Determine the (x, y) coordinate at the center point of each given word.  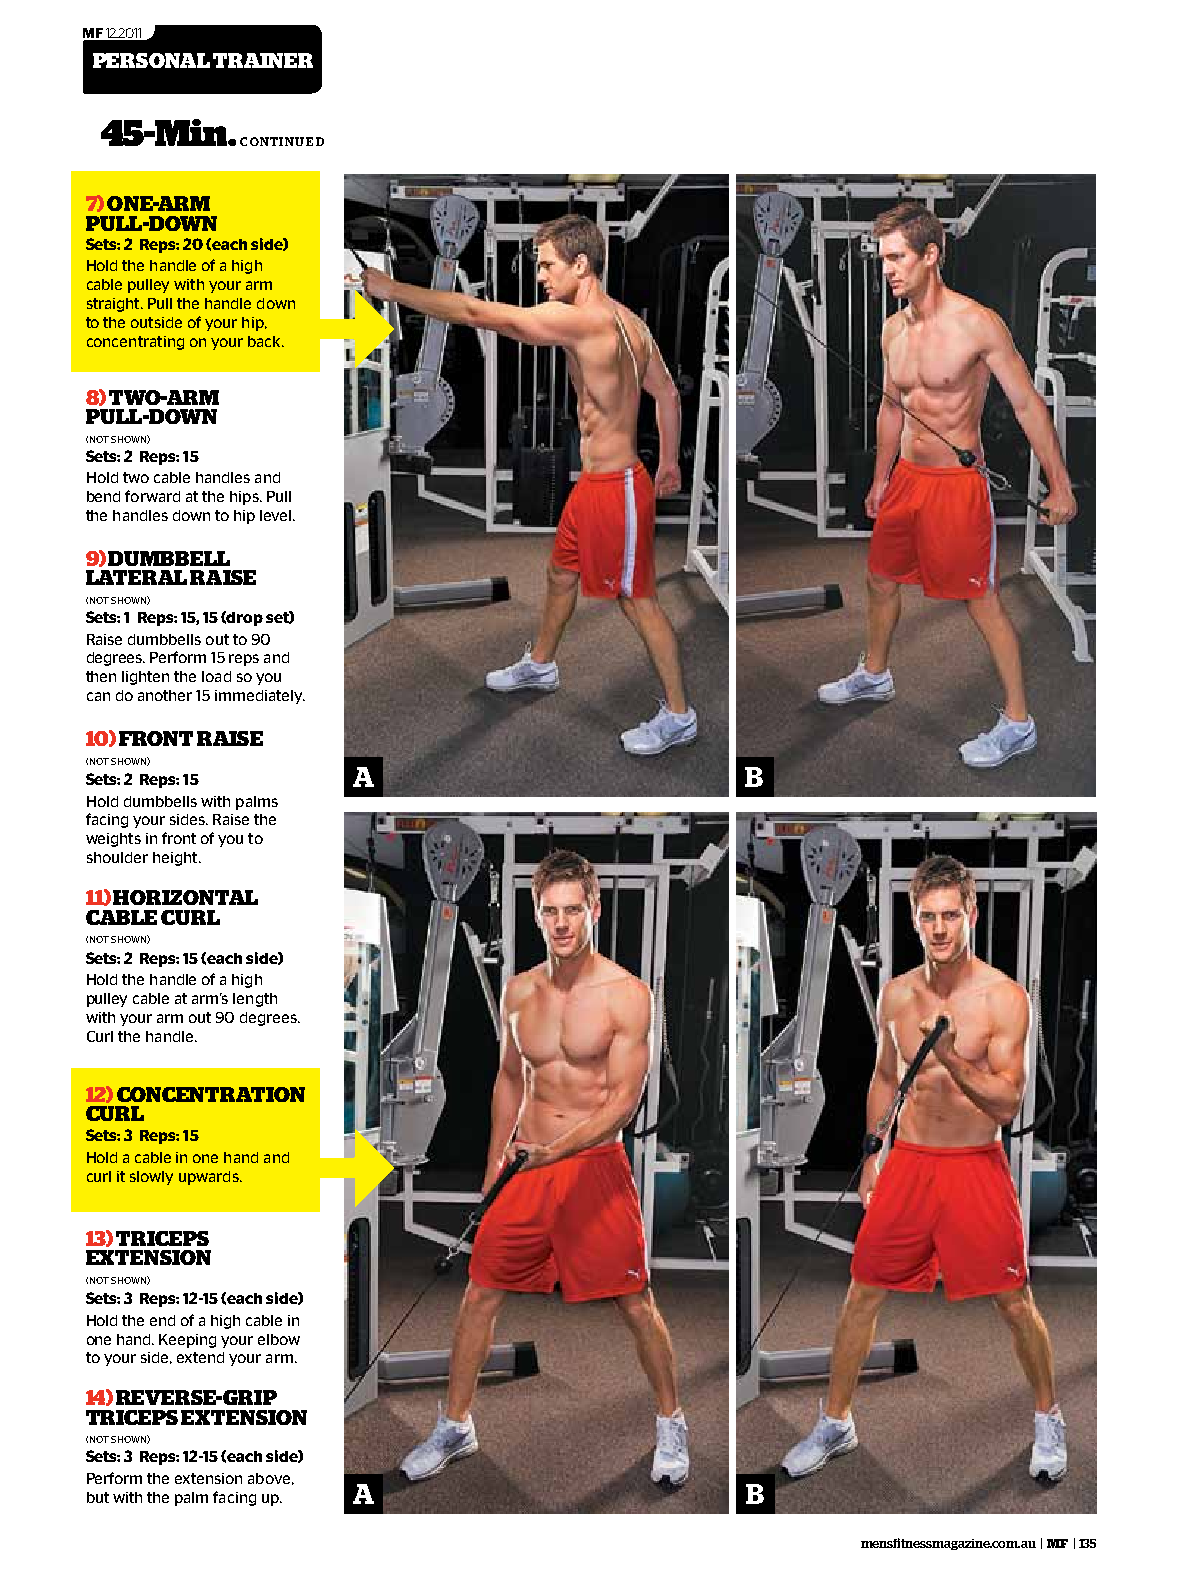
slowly (151, 1178)
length (255, 1000)
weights (113, 840)
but (98, 1497)
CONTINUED (282, 141)
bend (103, 496)
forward (152, 496)
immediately (260, 697)
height (176, 859)
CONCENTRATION (211, 1094)
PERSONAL (151, 60)
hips (245, 498)
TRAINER (263, 60)
